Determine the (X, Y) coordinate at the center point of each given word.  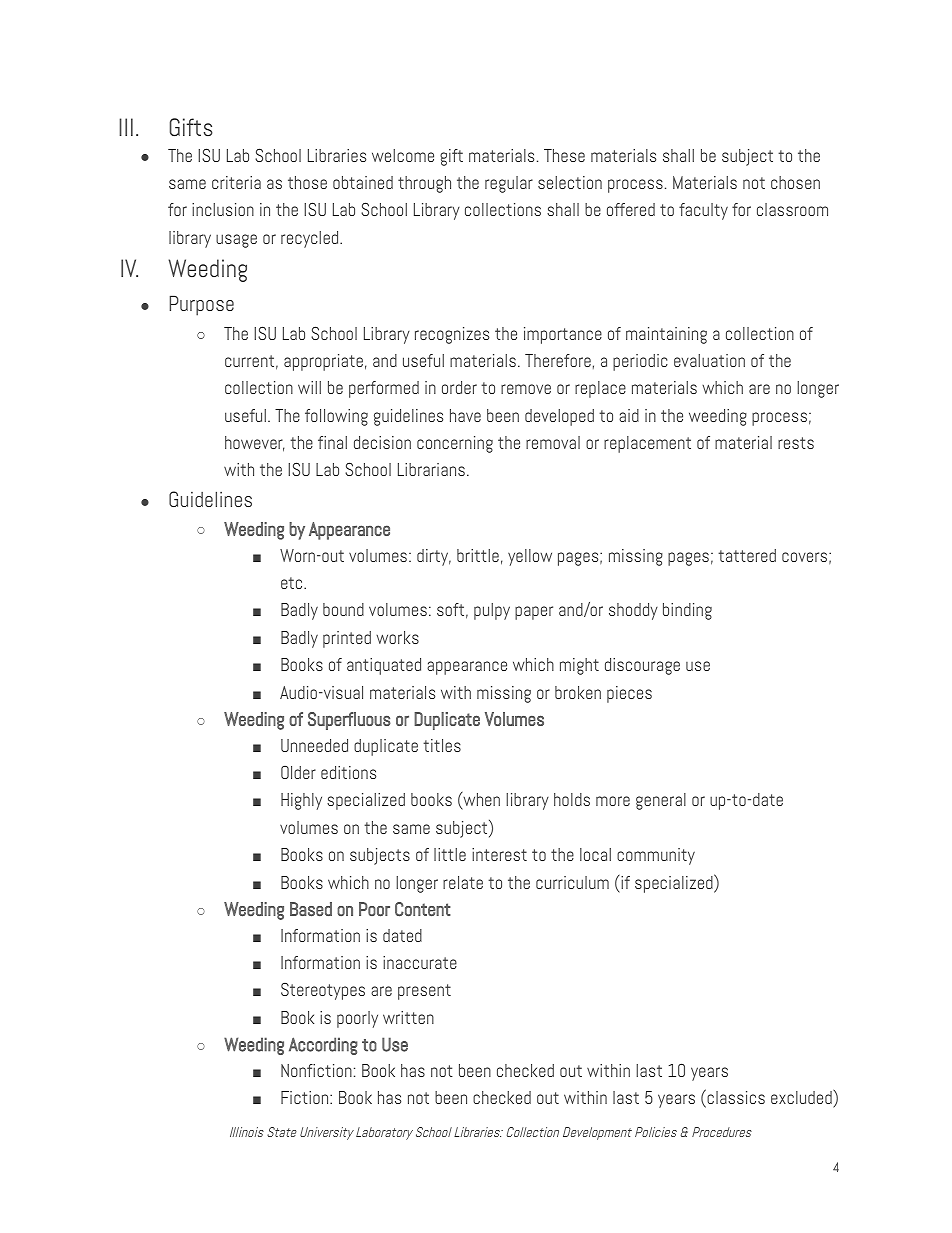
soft (450, 609)
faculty (703, 211)
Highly (301, 801)
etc (293, 583)
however (254, 444)
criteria (236, 182)
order (459, 387)
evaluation (709, 360)
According (323, 1046)
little (450, 854)
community (656, 856)
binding (687, 611)
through (424, 184)
